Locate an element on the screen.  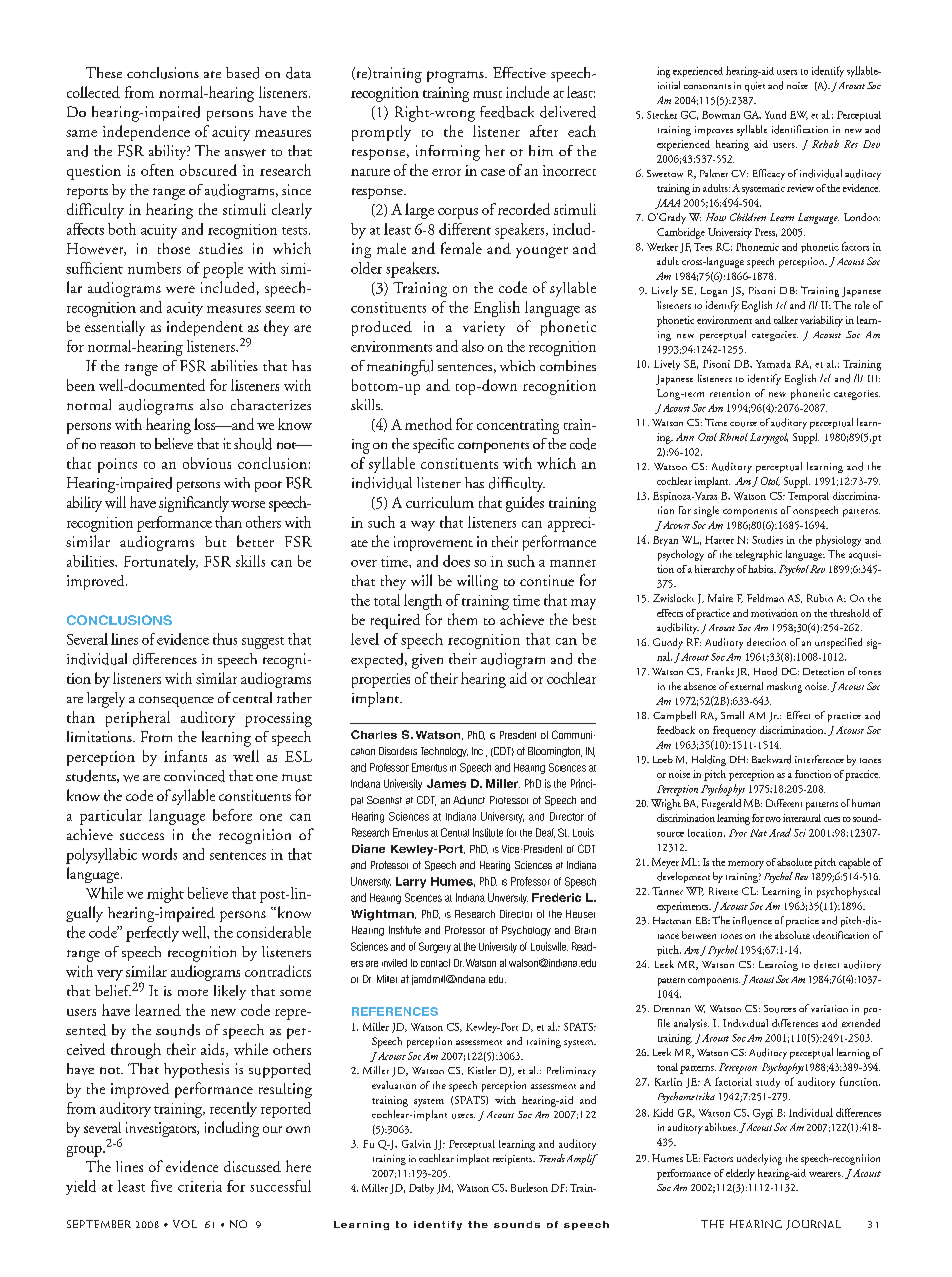
programs is located at coordinates (456, 77).
